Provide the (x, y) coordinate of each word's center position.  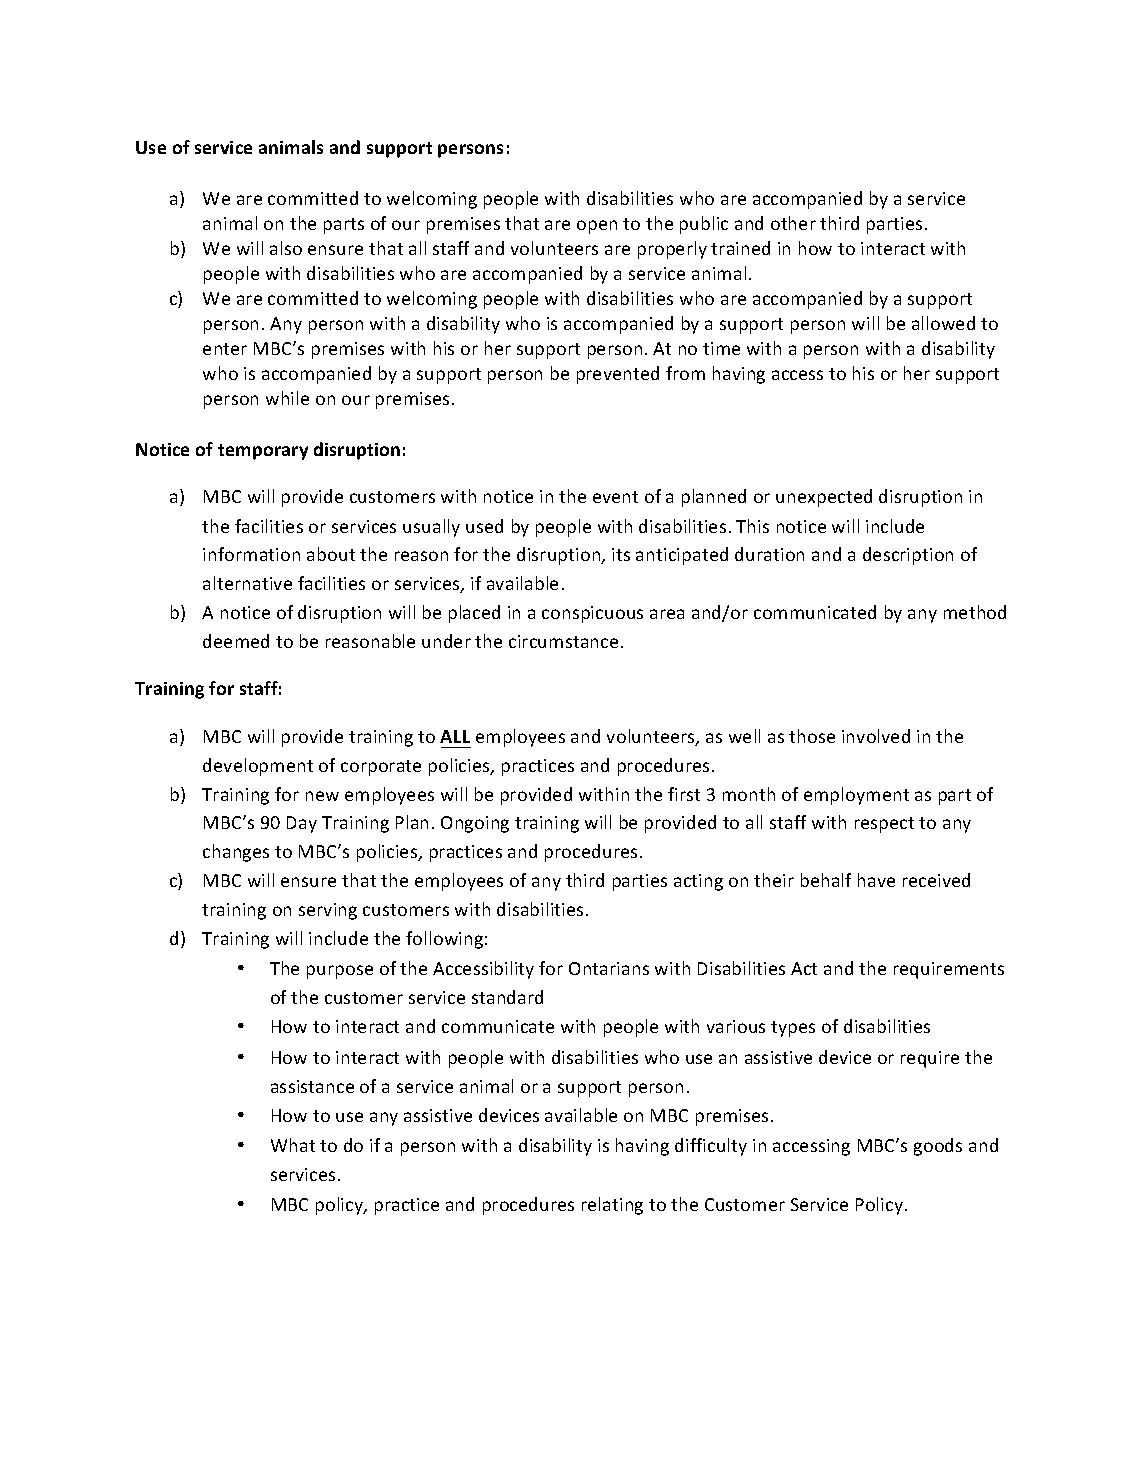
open (597, 227)
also (286, 248)
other (793, 223)
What (293, 1145)
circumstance (563, 641)
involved (876, 736)
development (258, 767)
